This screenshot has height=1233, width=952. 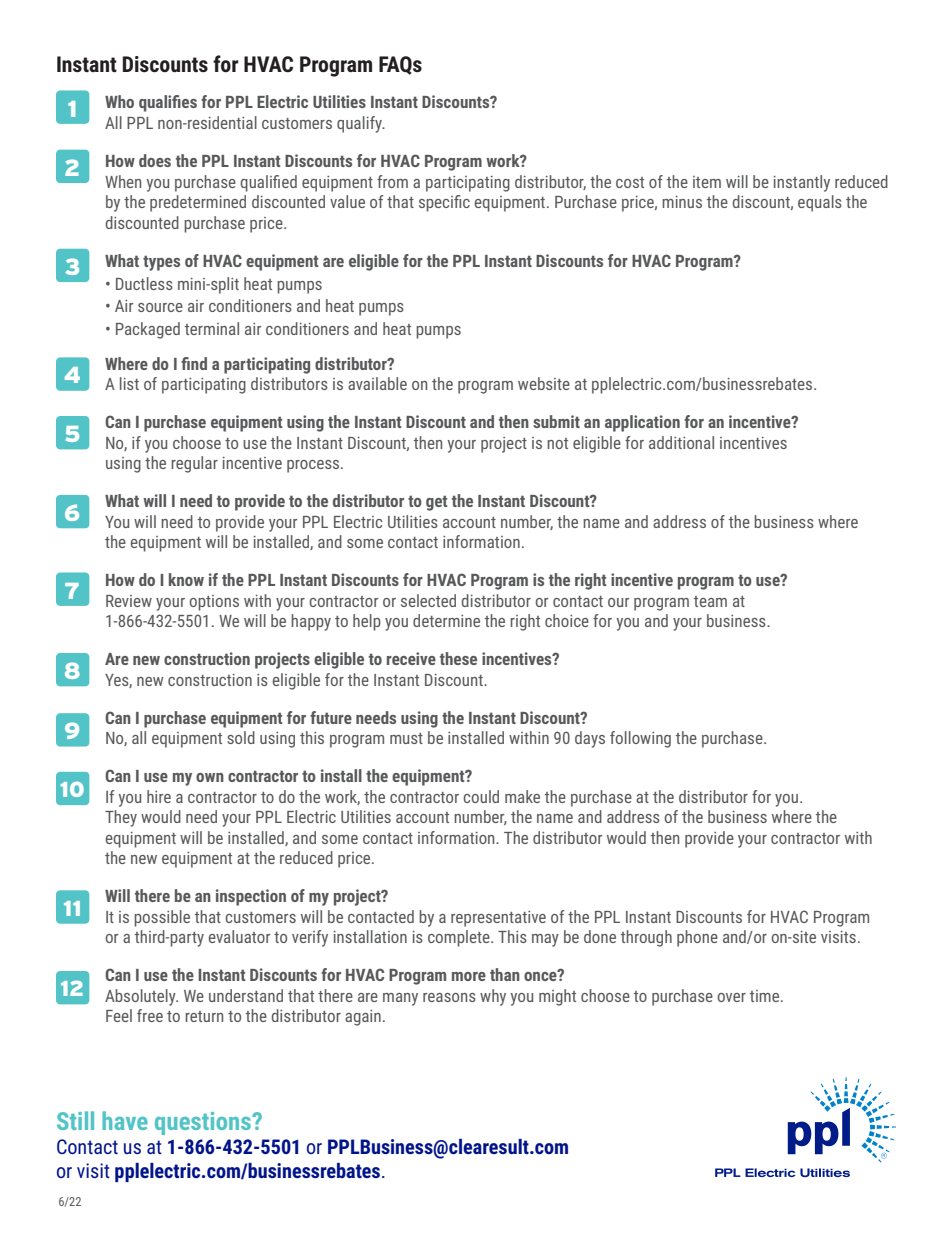 What do you see at coordinates (125, 1120) in the screenshot?
I see `have` at bounding box center [125, 1120].
